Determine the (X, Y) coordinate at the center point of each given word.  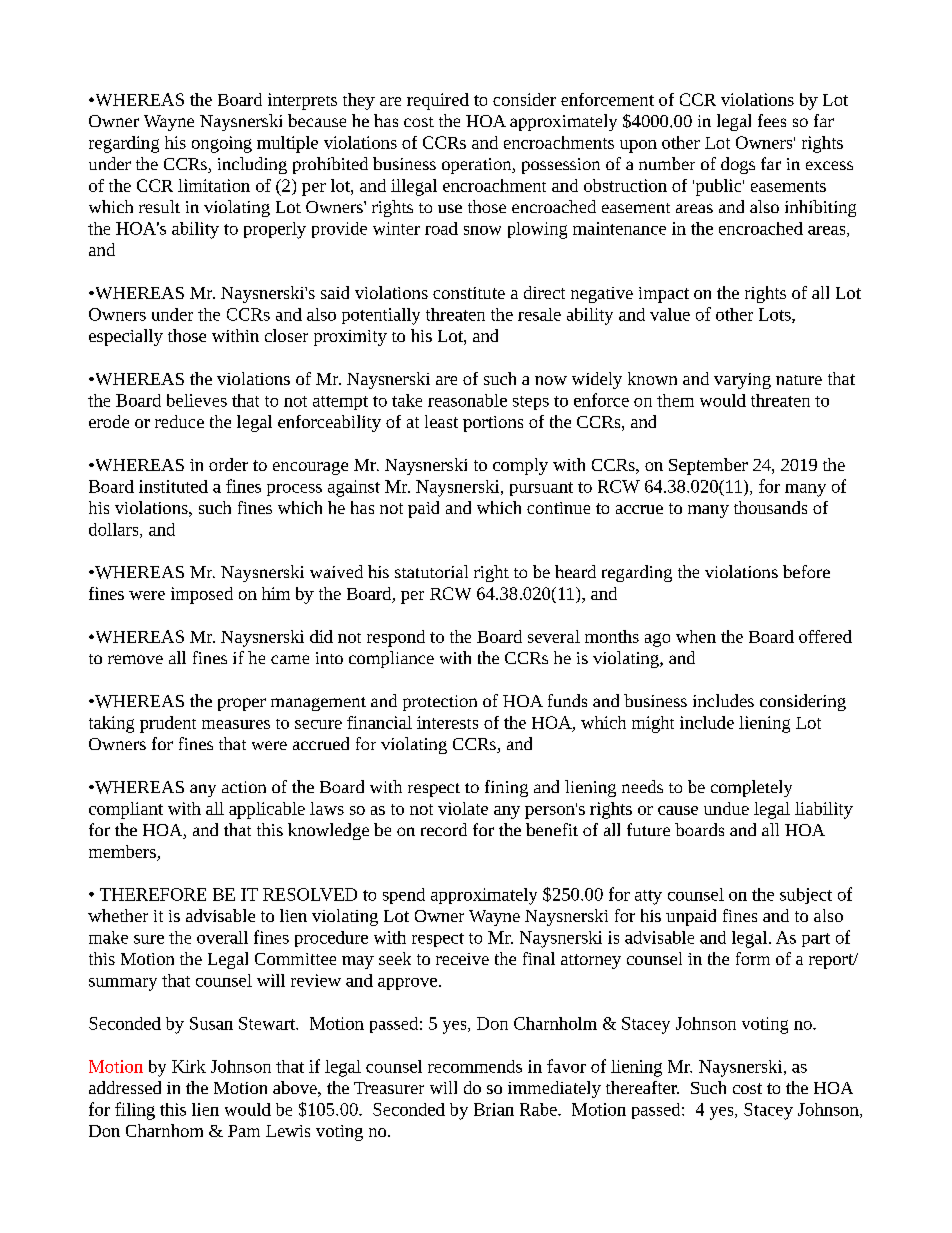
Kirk (189, 1066)
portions (493, 424)
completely (751, 788)
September (708, 466)
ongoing (222, 144)
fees (772, 120)
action (244, 787)
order (228, 464)
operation (478, 166)
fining (506, 788)
